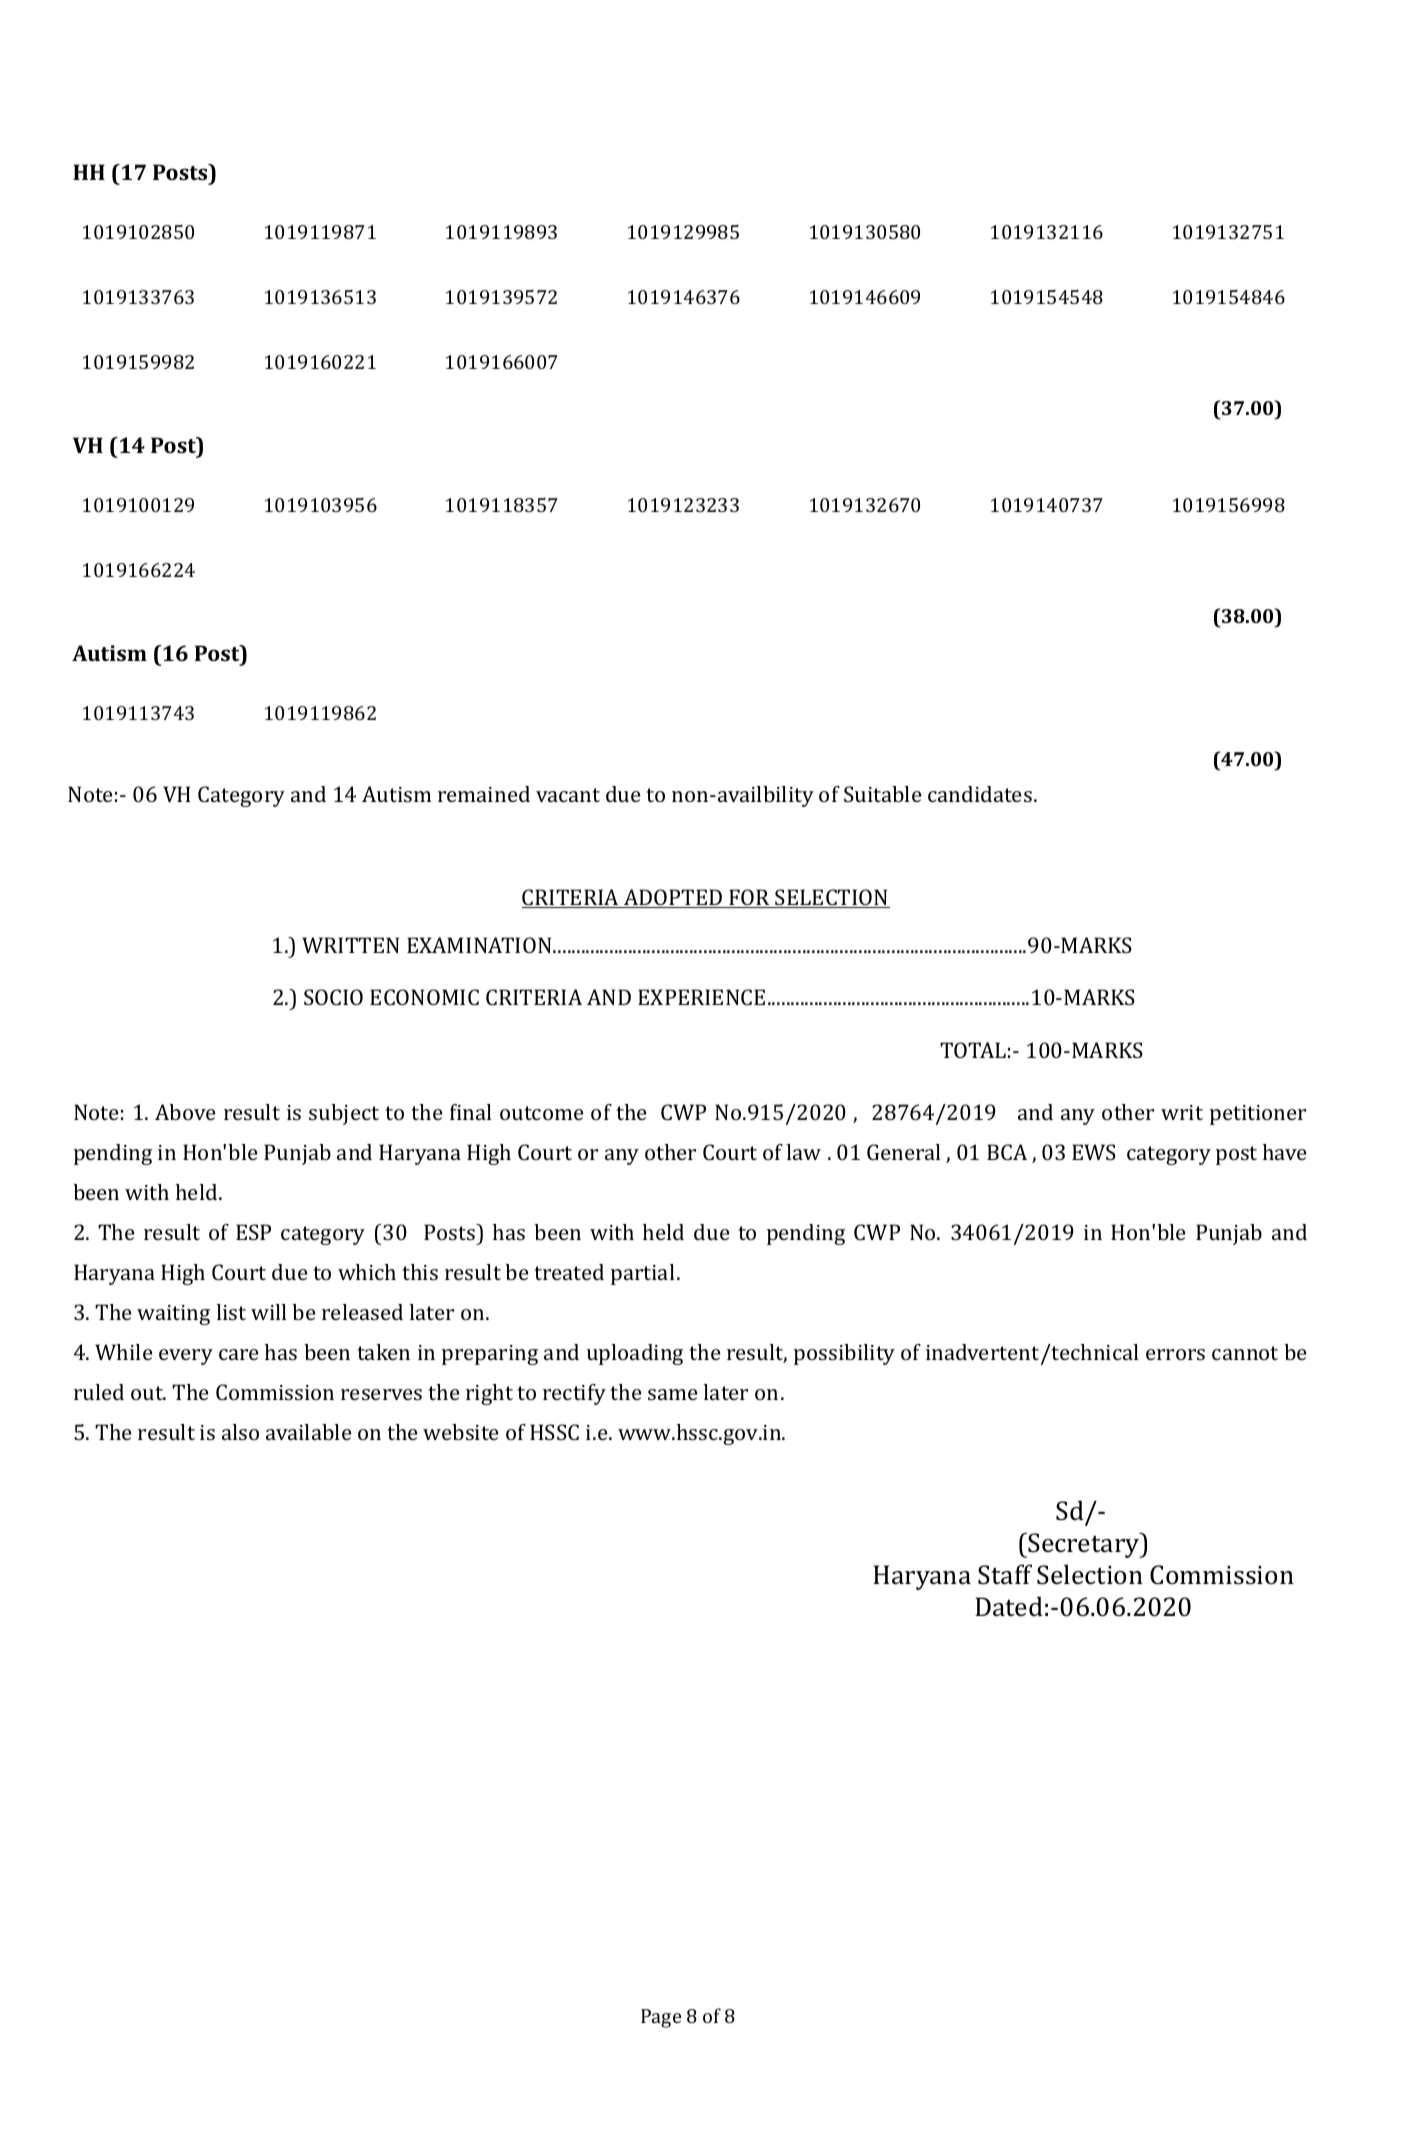 The image size is (1403, 2145). I want to click on remained, so click(484, 794).
